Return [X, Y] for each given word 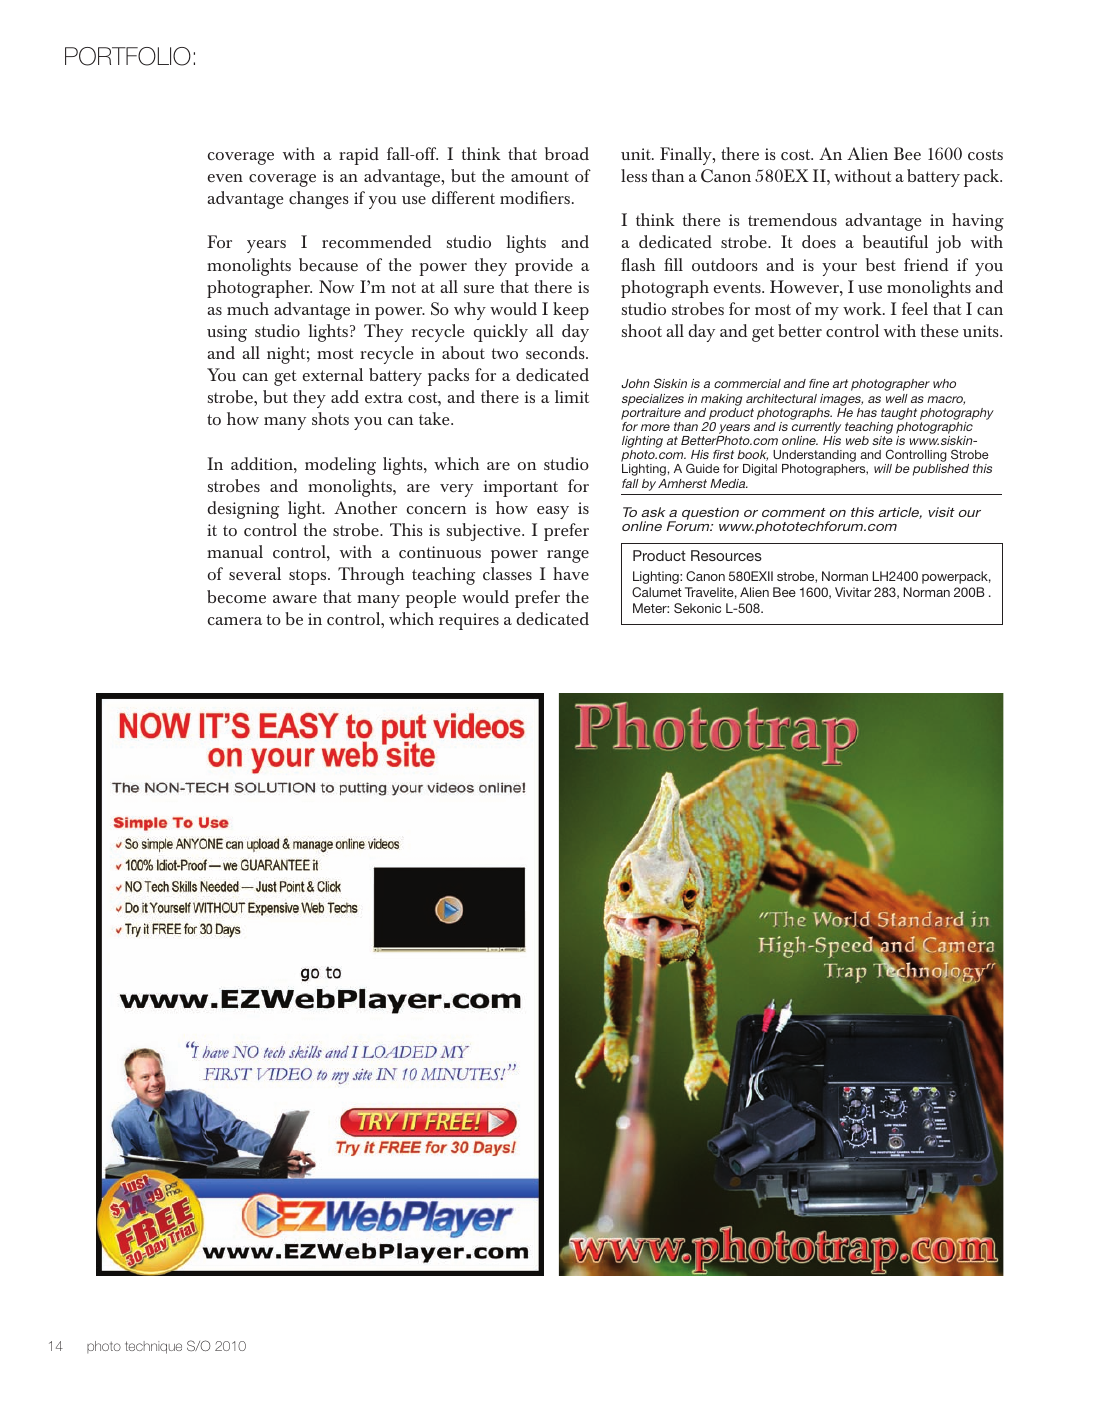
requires [469, 621]
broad [567, 153]
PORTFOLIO [128, 56]
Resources [726, 555]
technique [153, 1347]
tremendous [792, 219]
